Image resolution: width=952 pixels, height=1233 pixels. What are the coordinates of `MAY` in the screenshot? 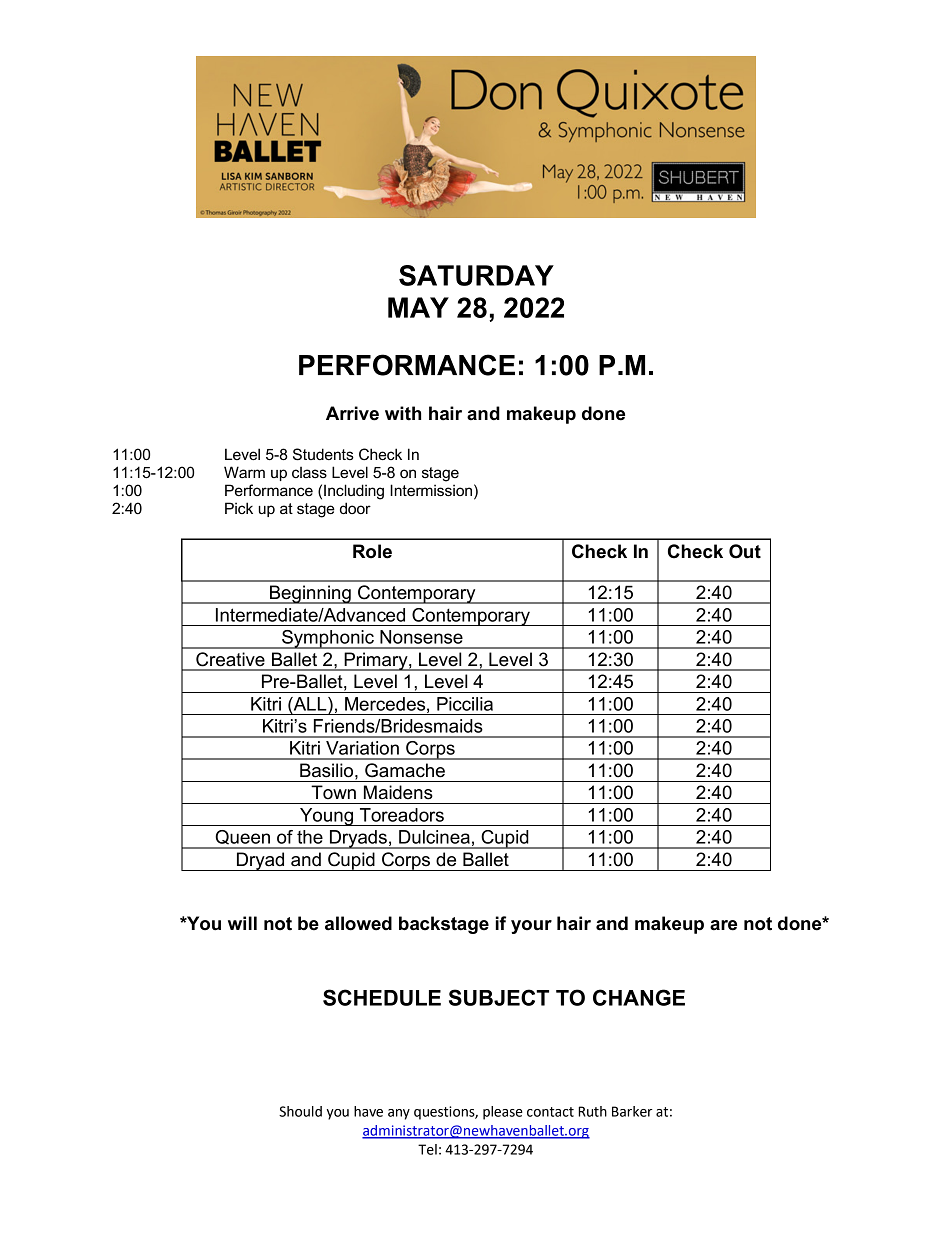 It's located at (418, 307).
